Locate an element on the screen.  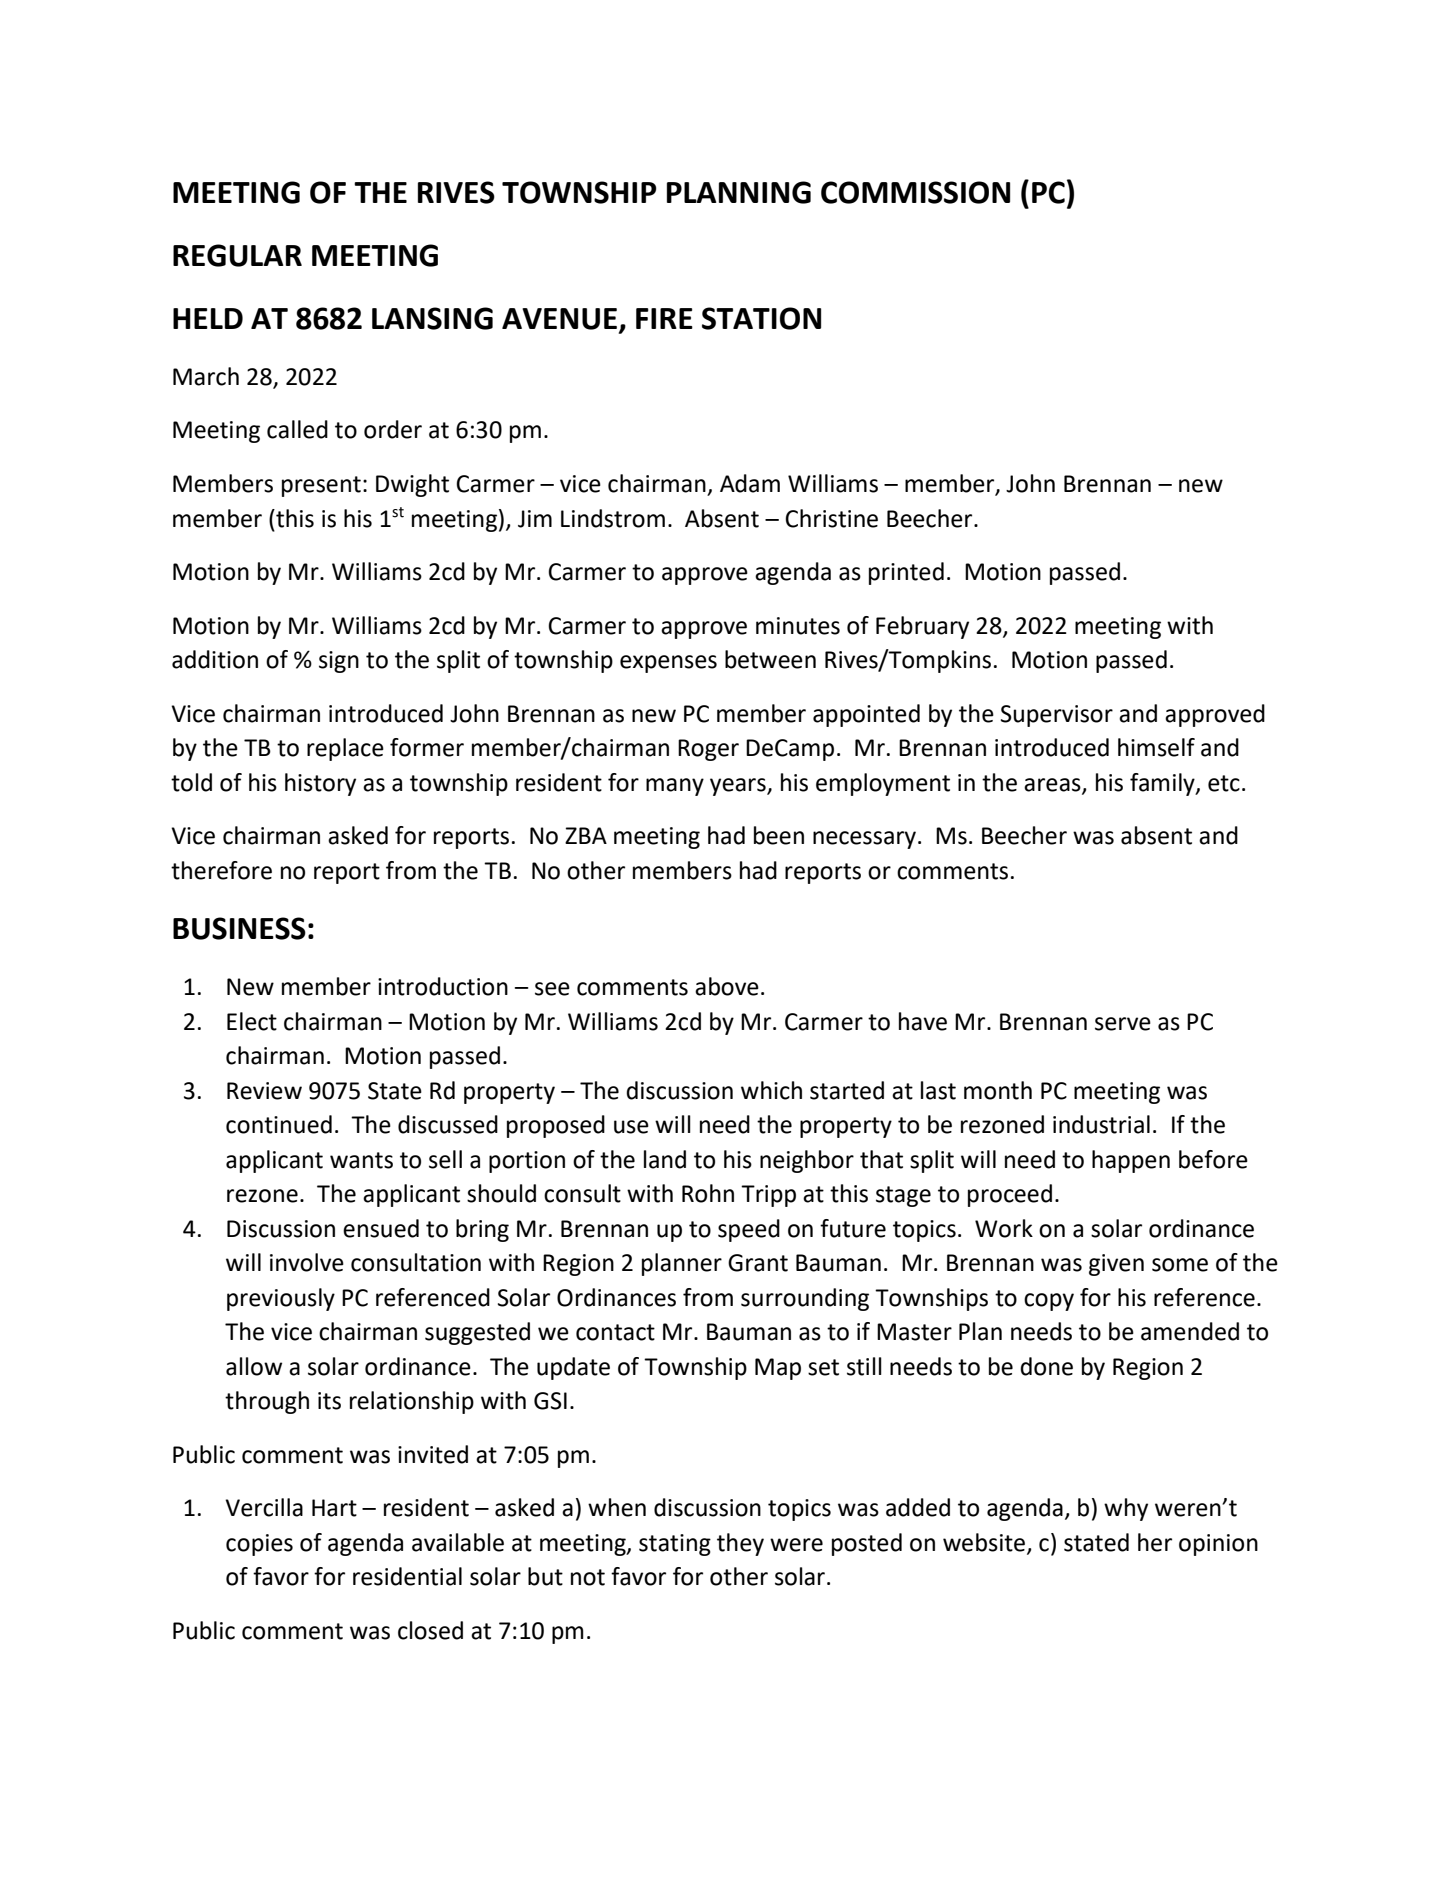
present is located at coordinates (321, 486).
